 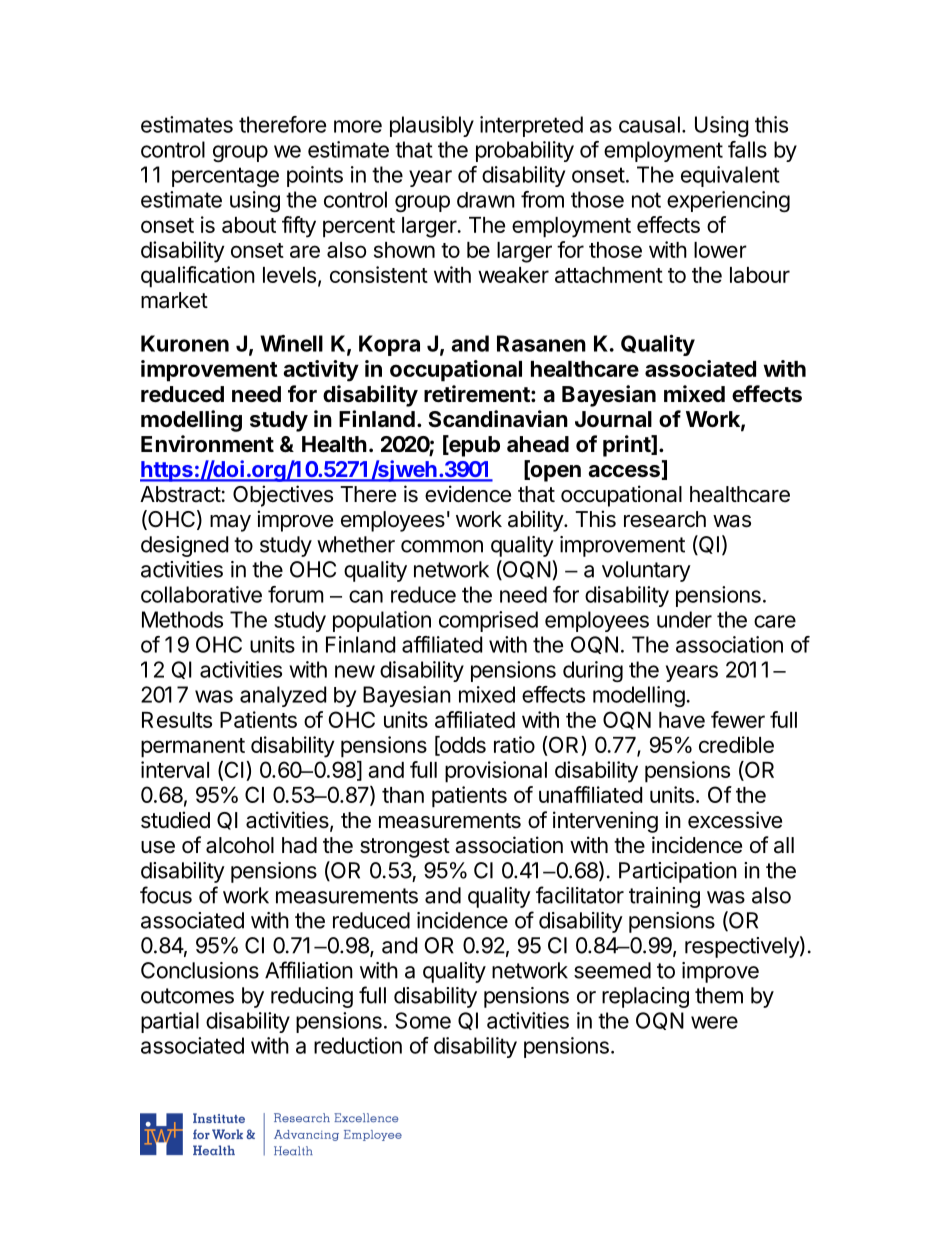 I want to click on have, so click(x=682, y=720).
